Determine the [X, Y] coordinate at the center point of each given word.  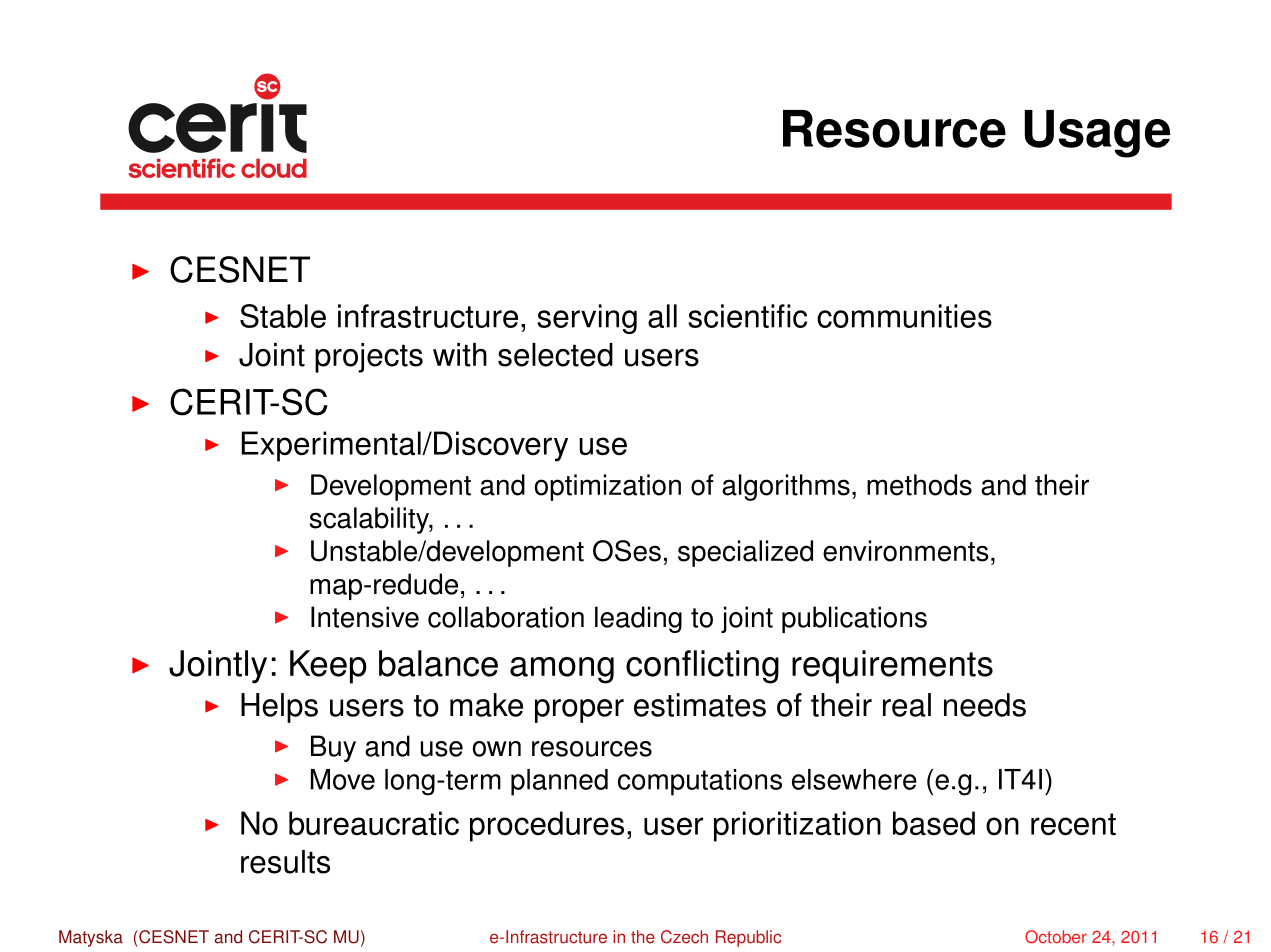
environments [906, 551]
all [662, 316]
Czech [684, 937]
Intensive [365, 617]
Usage [1097, 134]
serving [587, 319]
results [285, 862]
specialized [745, 553]
